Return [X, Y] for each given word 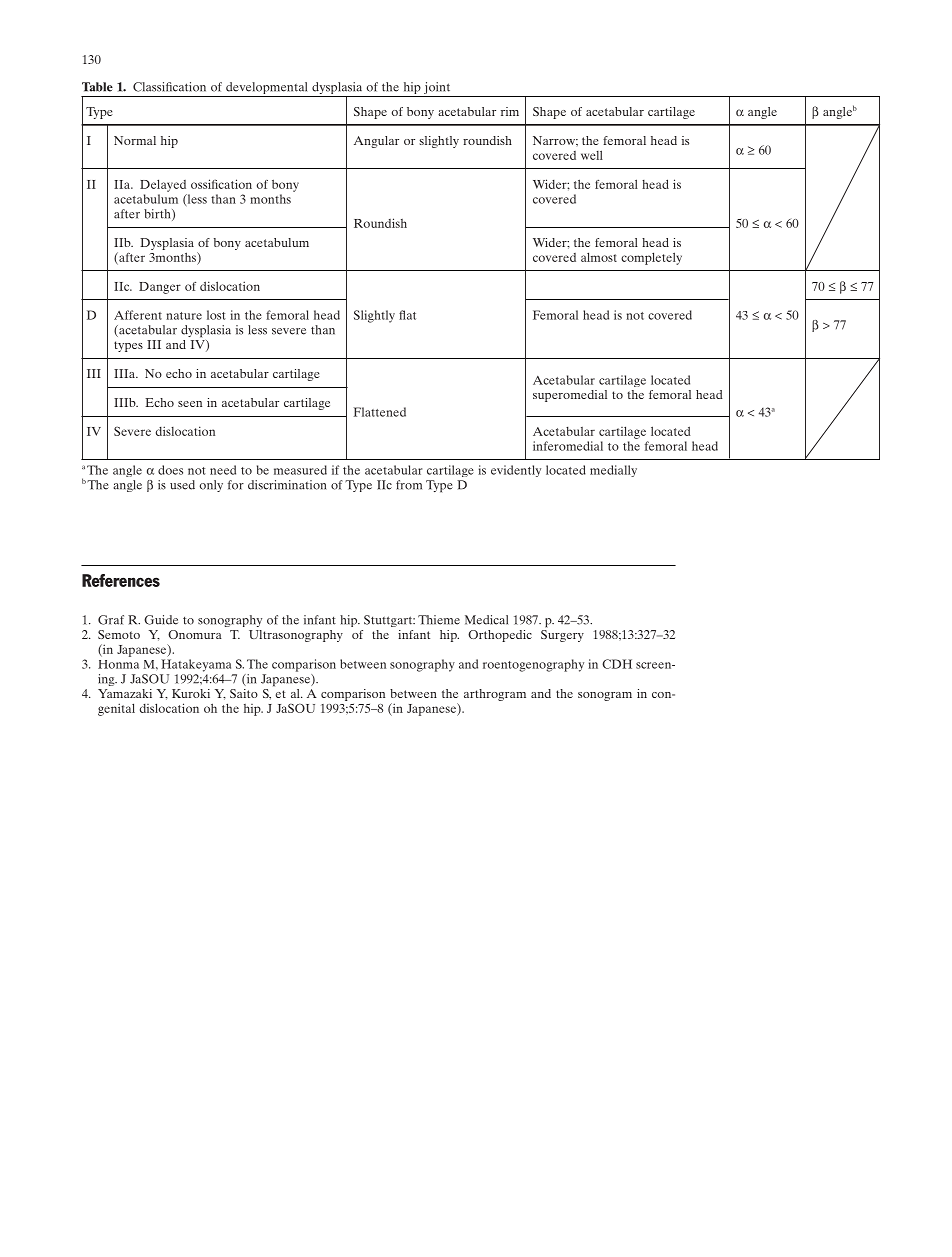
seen [190, 404]
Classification [169, 87]
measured [300, 470]
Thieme [439, 620]
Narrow [555, 140]
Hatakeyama [196, 665]
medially [613, 471]
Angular [376, 142]
